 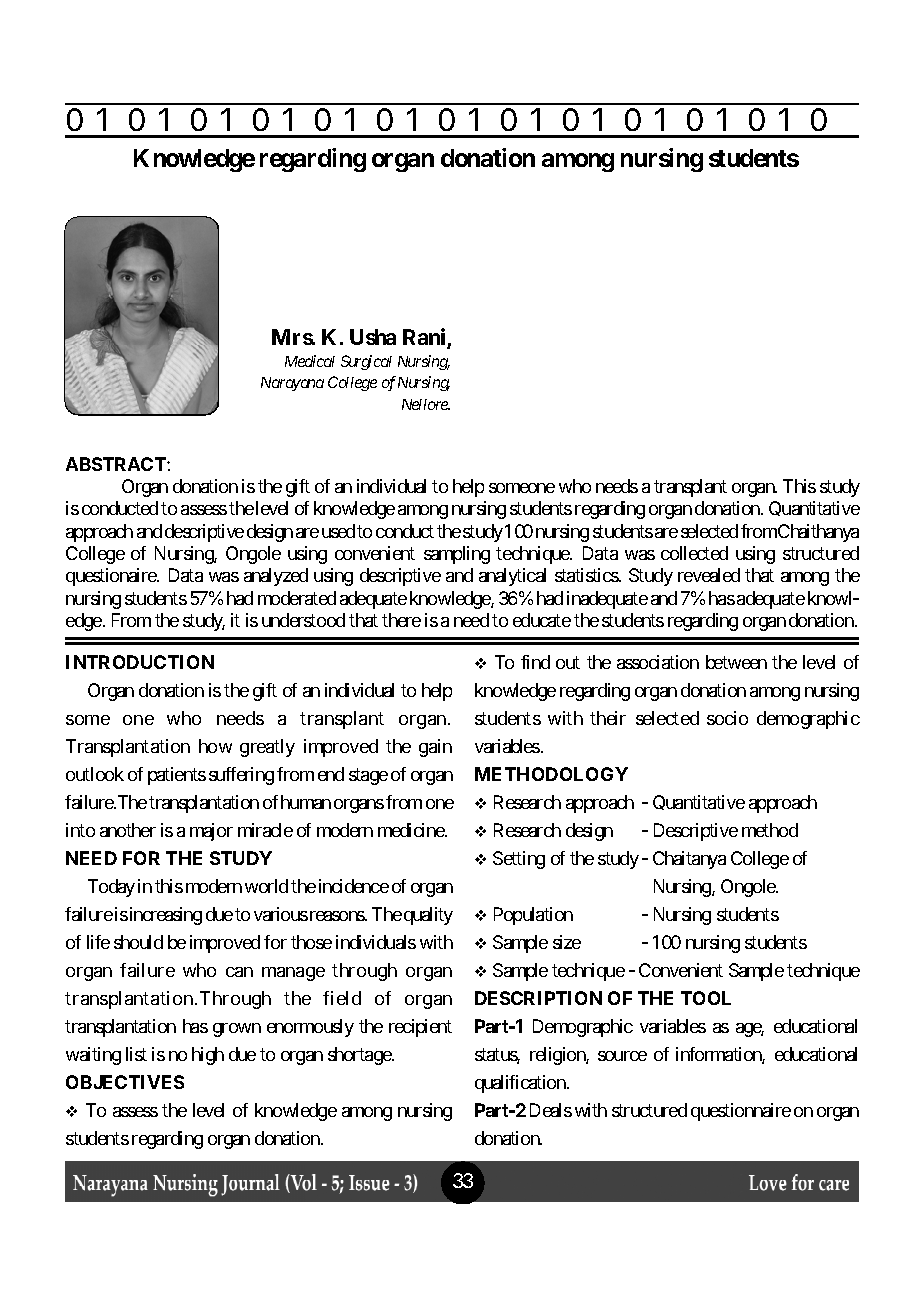 I want to click on their, so click(x=608, y=718).
